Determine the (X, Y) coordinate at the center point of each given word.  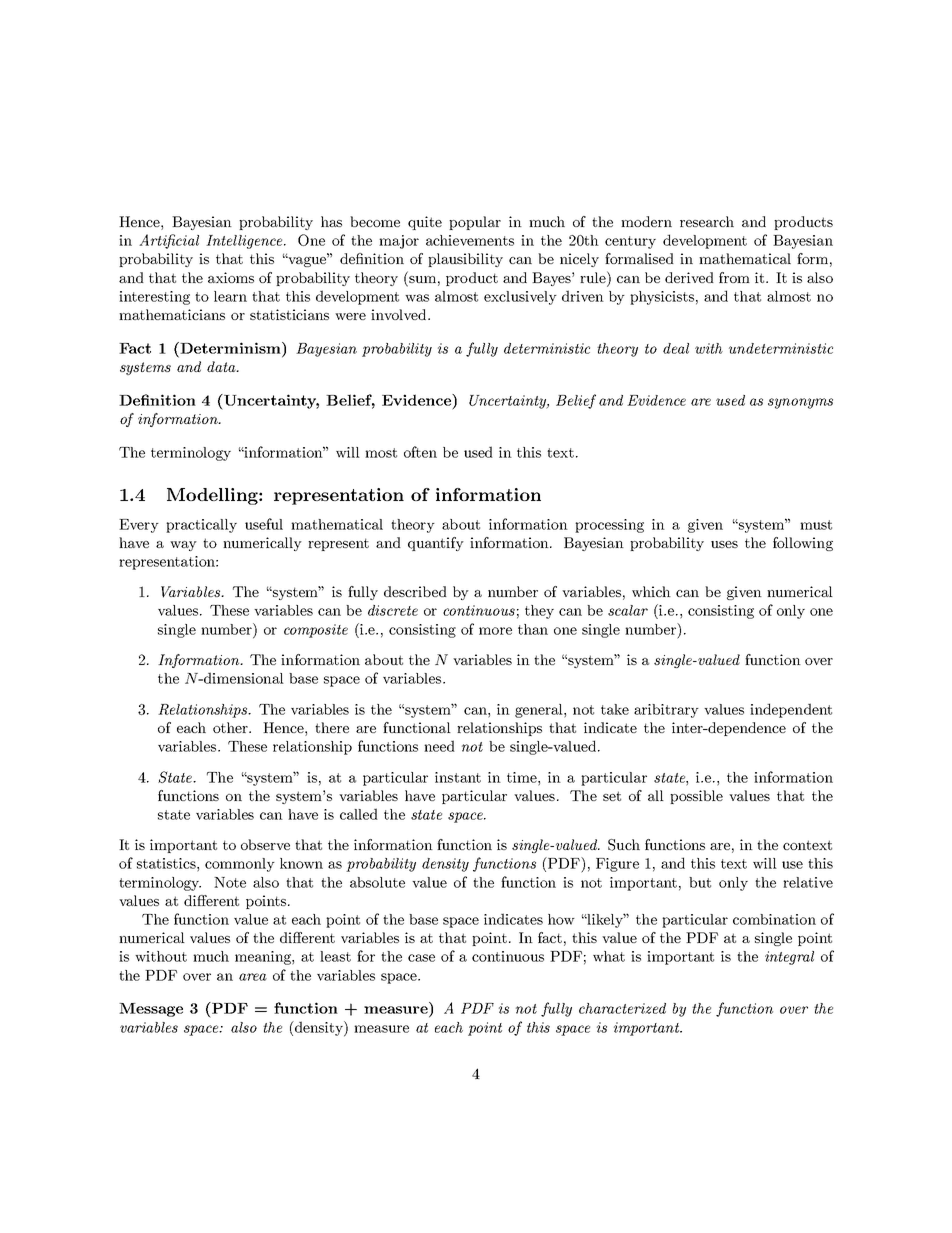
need (439, 746)
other (231, 727)
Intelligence (245, 242)
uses (724, 544)
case (421, 958)
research (707, 221)
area (253, 977)
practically (201, 526)
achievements (470, 240)
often (420, 452)
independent (791, 710)
